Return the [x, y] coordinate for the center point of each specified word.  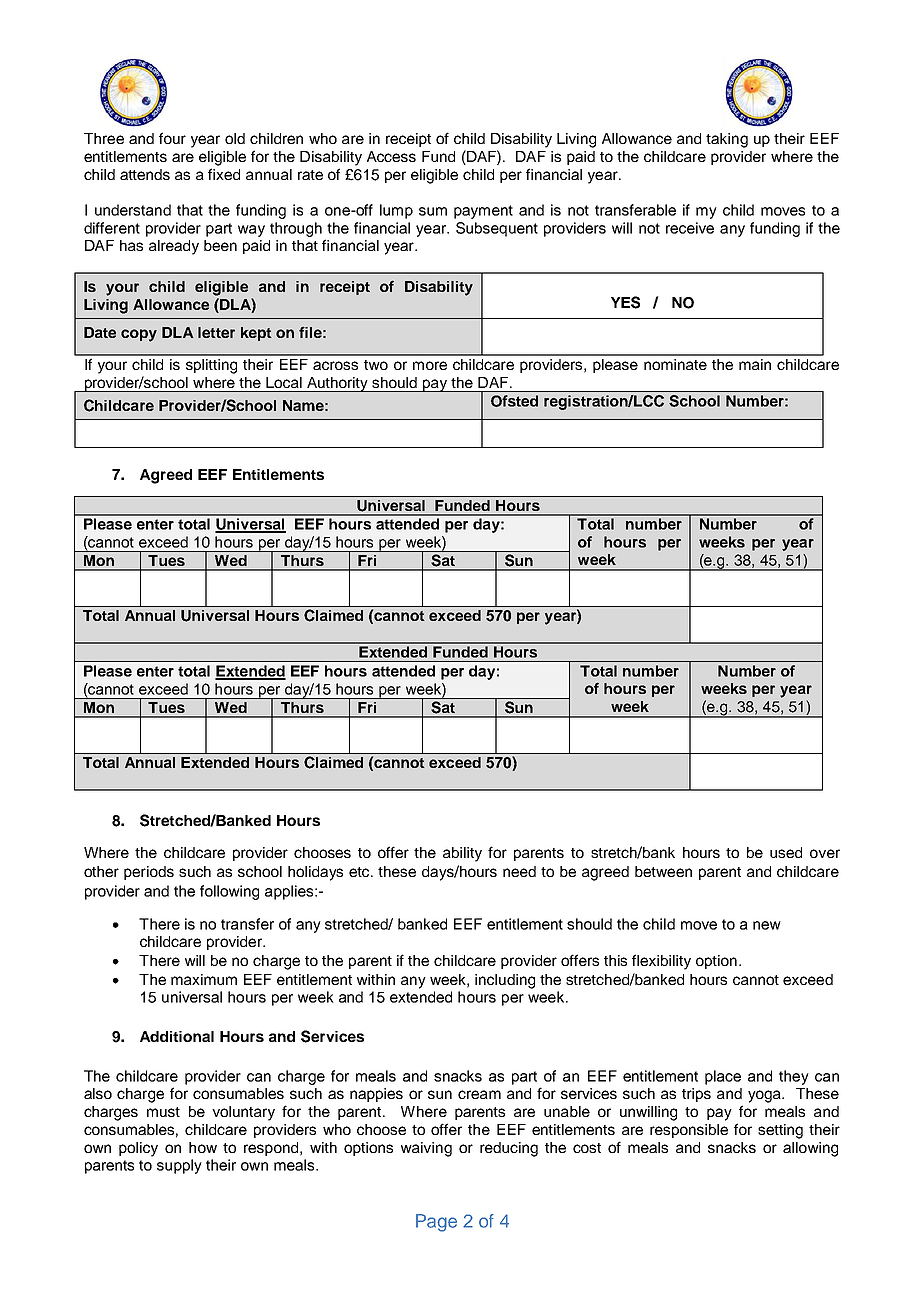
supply [179, 1166]
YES [625, 302]
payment [483, 212]
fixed [224, 174]
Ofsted [514, 401]
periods [149, 873]
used [786, 852]
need [519, 871]
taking [727, 140]
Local [284, 382]
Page [436, 1223]
